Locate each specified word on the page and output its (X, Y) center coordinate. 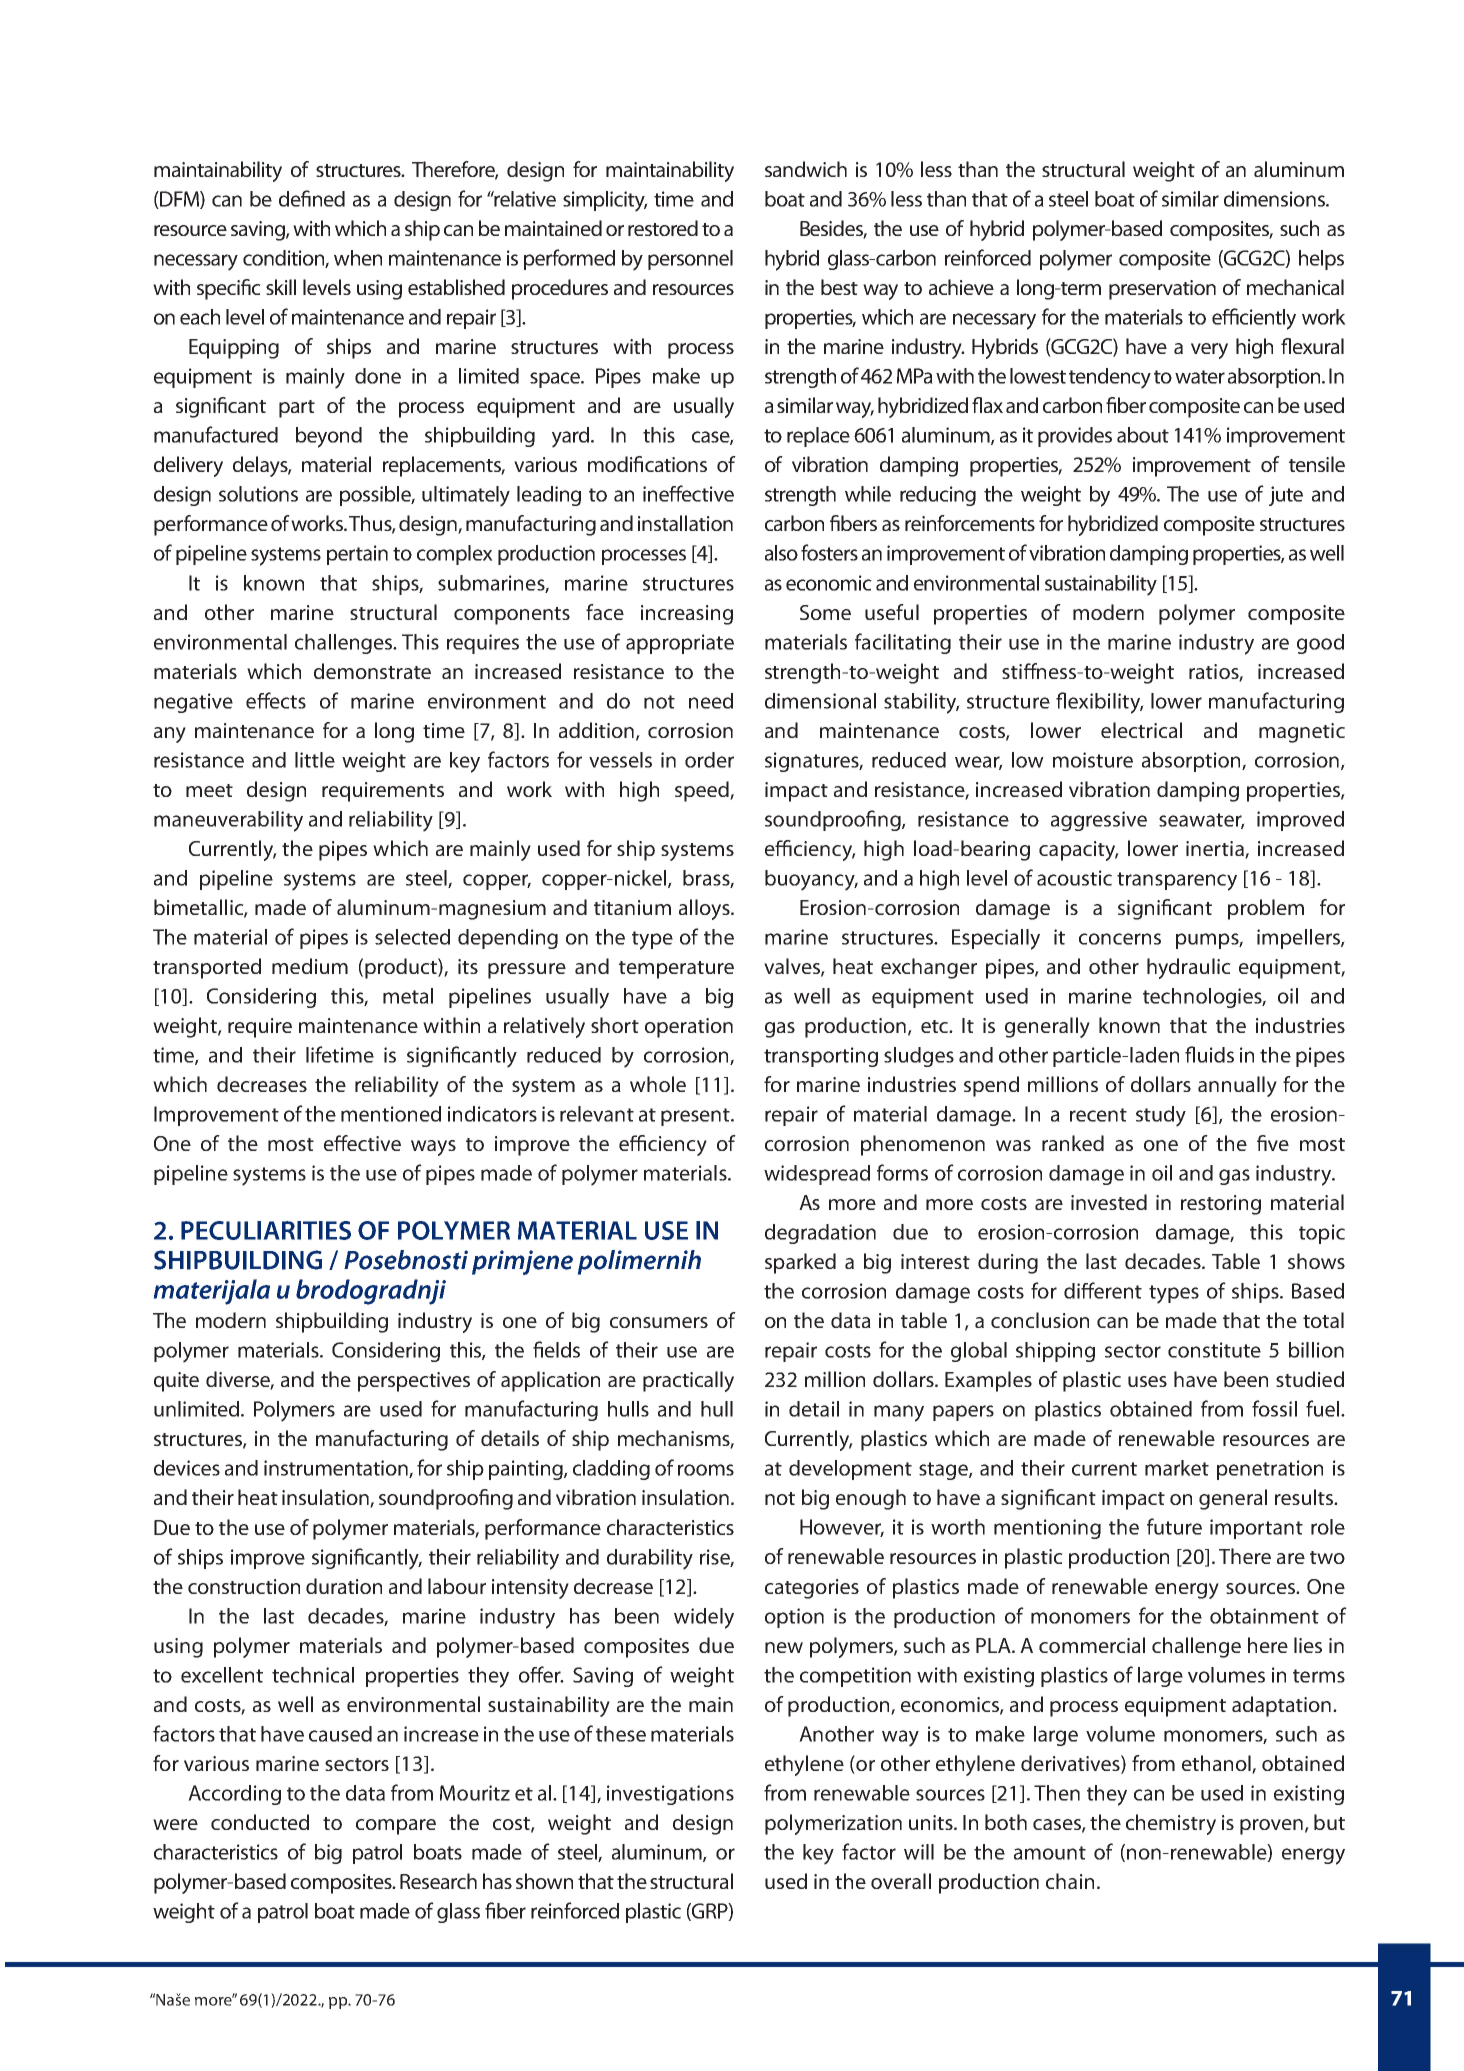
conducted (260, 1822)
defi (295, 198)
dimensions (1275, 199)
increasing (687, 615)
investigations (670, 1795)
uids (1216, 1055)
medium (310, 966)
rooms (706, 1470)
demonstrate (372, 671)
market (1177, 1468)
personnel (690, 260)
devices (187, 1468)
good (1320, 644)
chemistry (1171, 1824)
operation (689, 1028)
